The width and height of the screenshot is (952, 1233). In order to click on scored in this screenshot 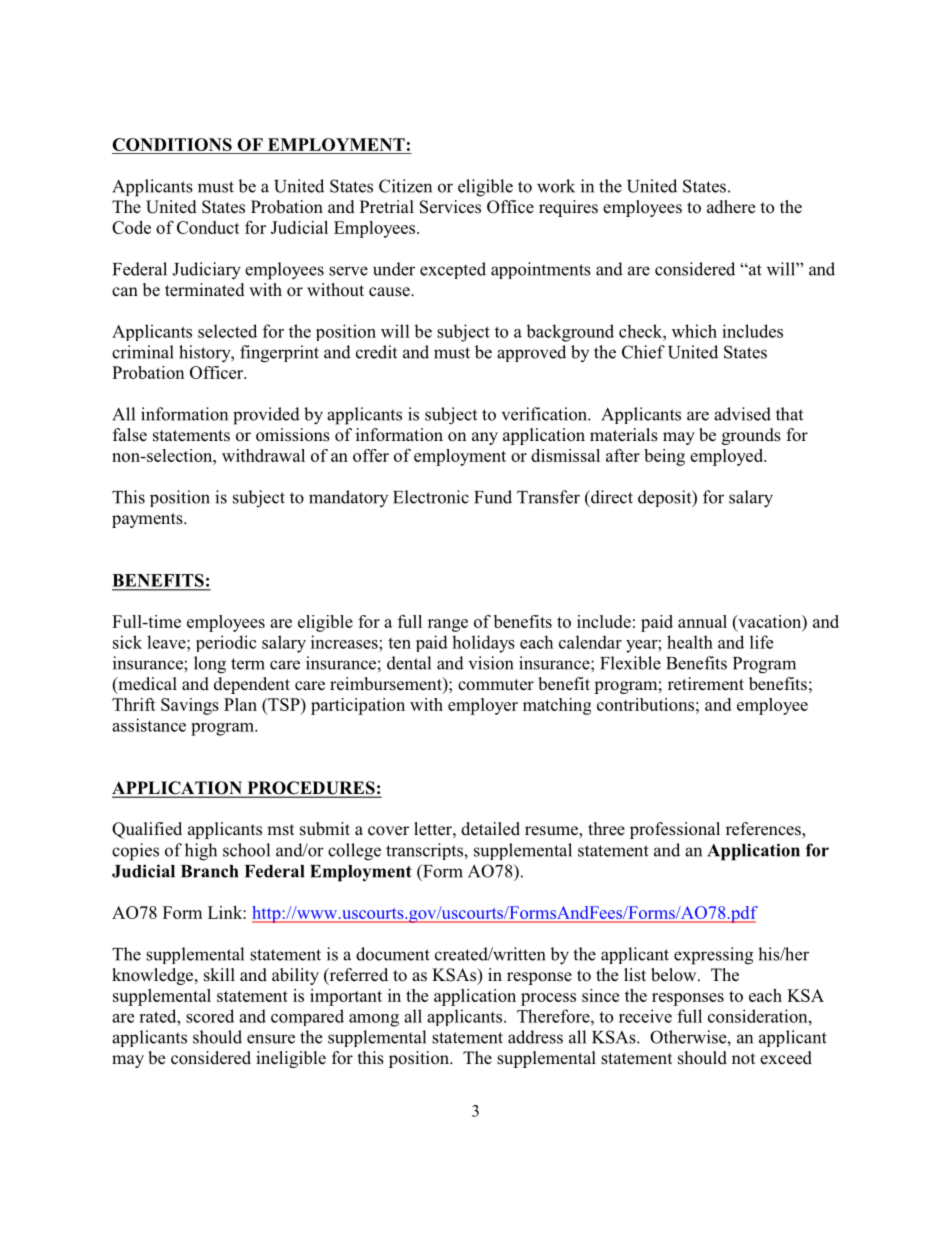, I will do `click(210, 1016)`.
